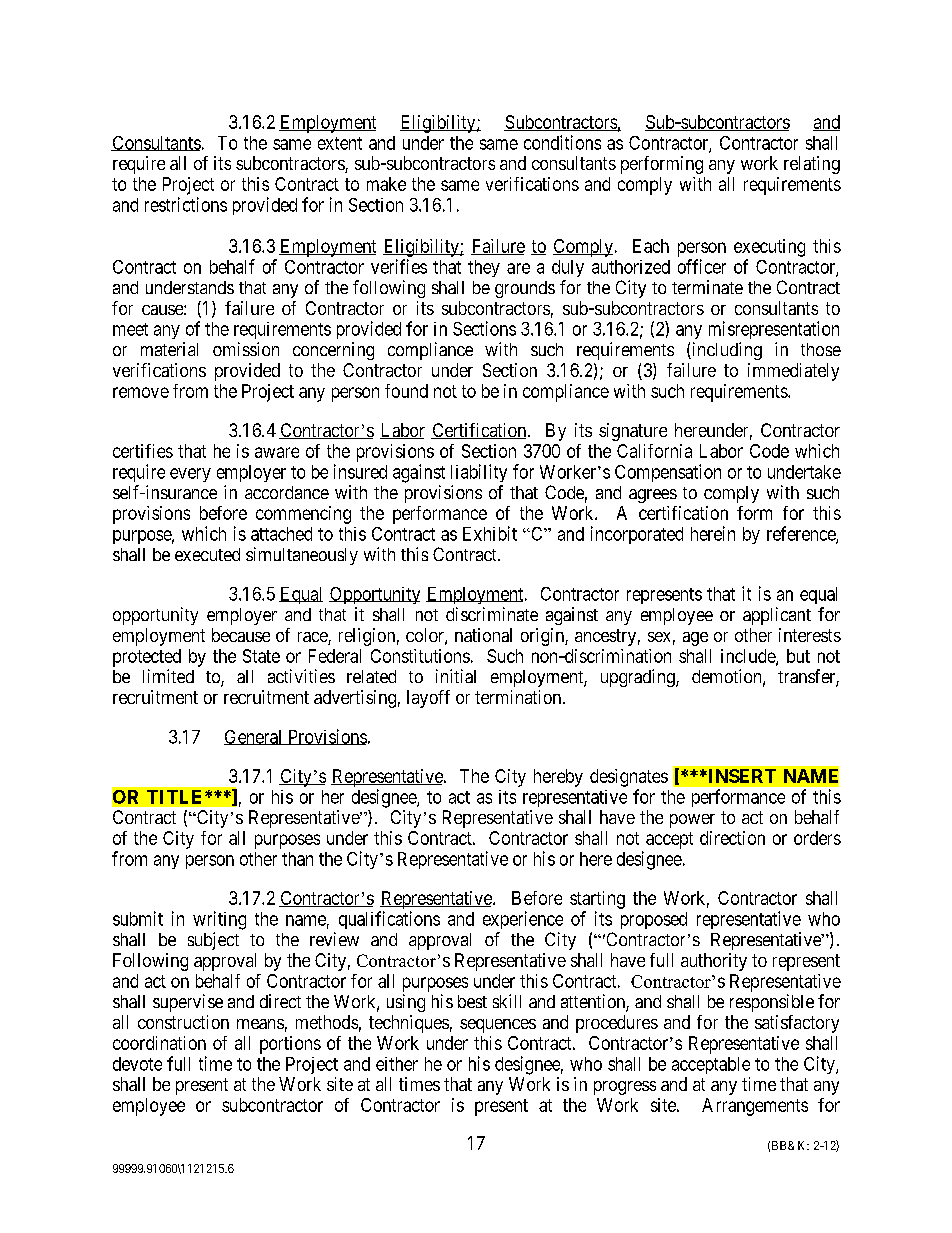  What do you see at coordinates (793, 372) in the screenshot?
I see `immediately` at bounding box center [793, 372].
